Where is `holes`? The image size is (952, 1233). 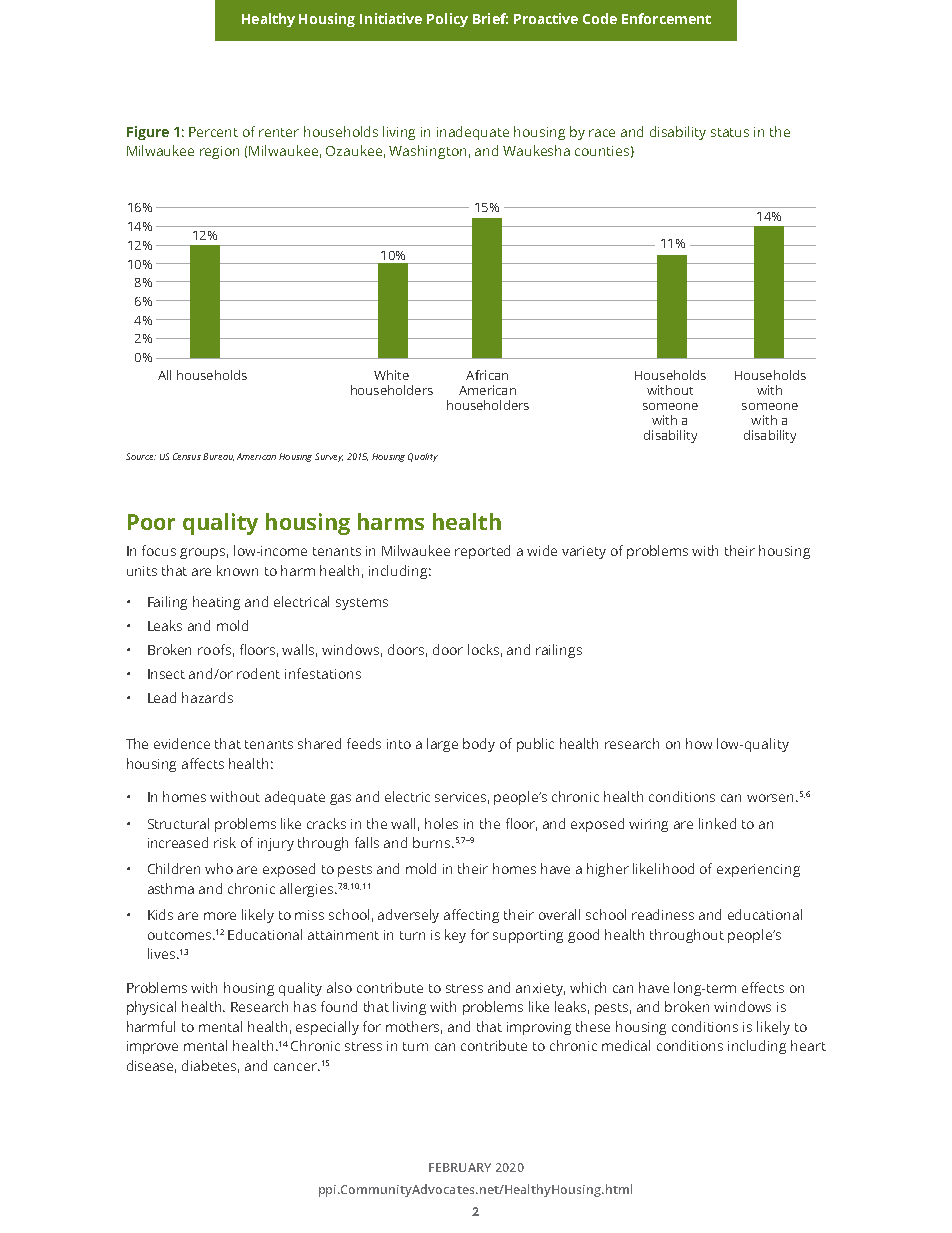 holes is located at coordinates (441, 823).
